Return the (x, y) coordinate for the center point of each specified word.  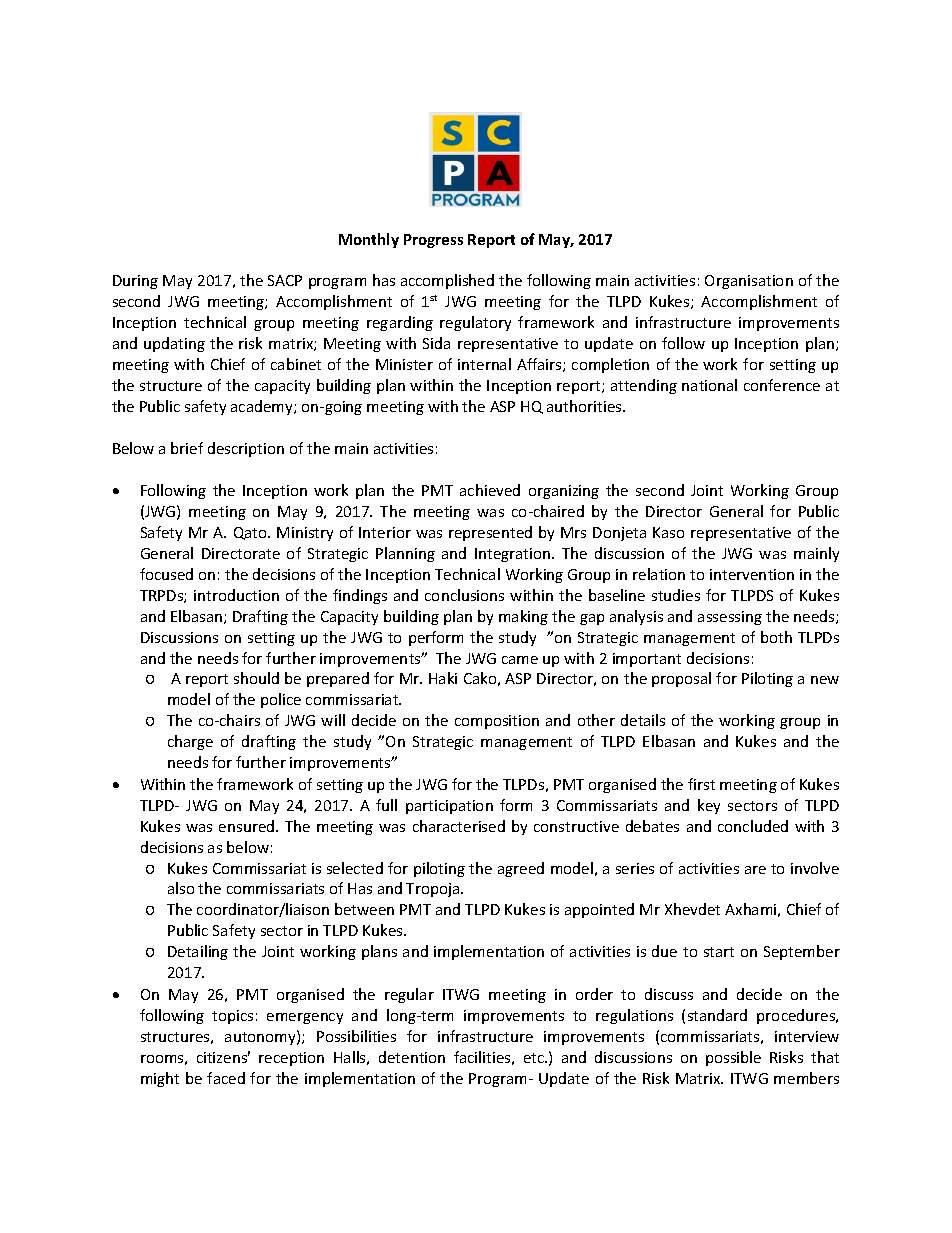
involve (815, 868)
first (701, 784)
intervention (752, 574)
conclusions (464, 595)
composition (497, 722)
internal (484, 364)
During (135, 282)
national (709, 385)
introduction (236, 595)
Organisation (749, 282)
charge (190, 742)
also (181, 888)
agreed (521, 869)
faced (226, 1078)
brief (187, 448)
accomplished (447, 281)
